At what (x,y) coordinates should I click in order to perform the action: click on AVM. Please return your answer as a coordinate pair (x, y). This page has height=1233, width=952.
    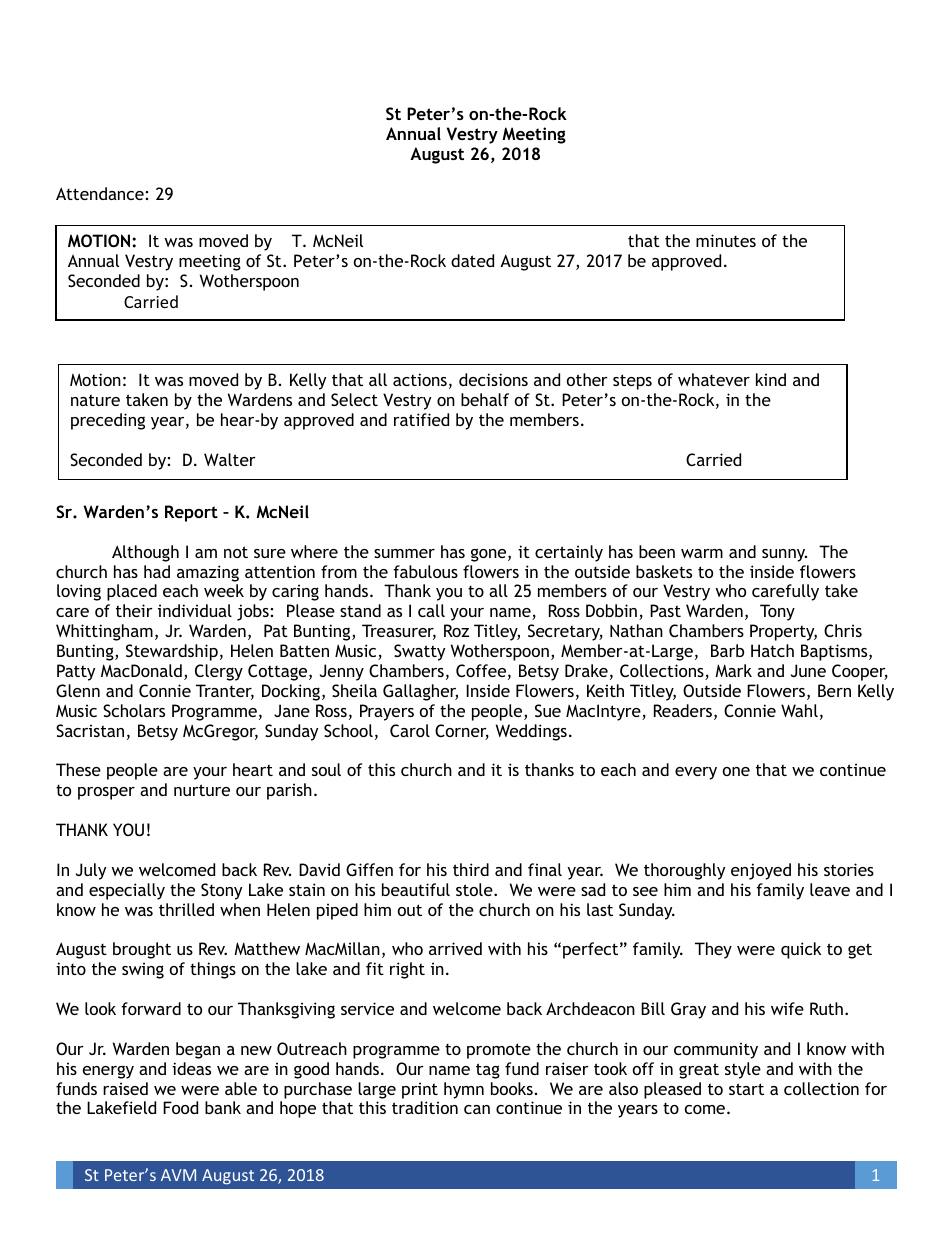
    Looking at the image, I should click on (178, 1175).
